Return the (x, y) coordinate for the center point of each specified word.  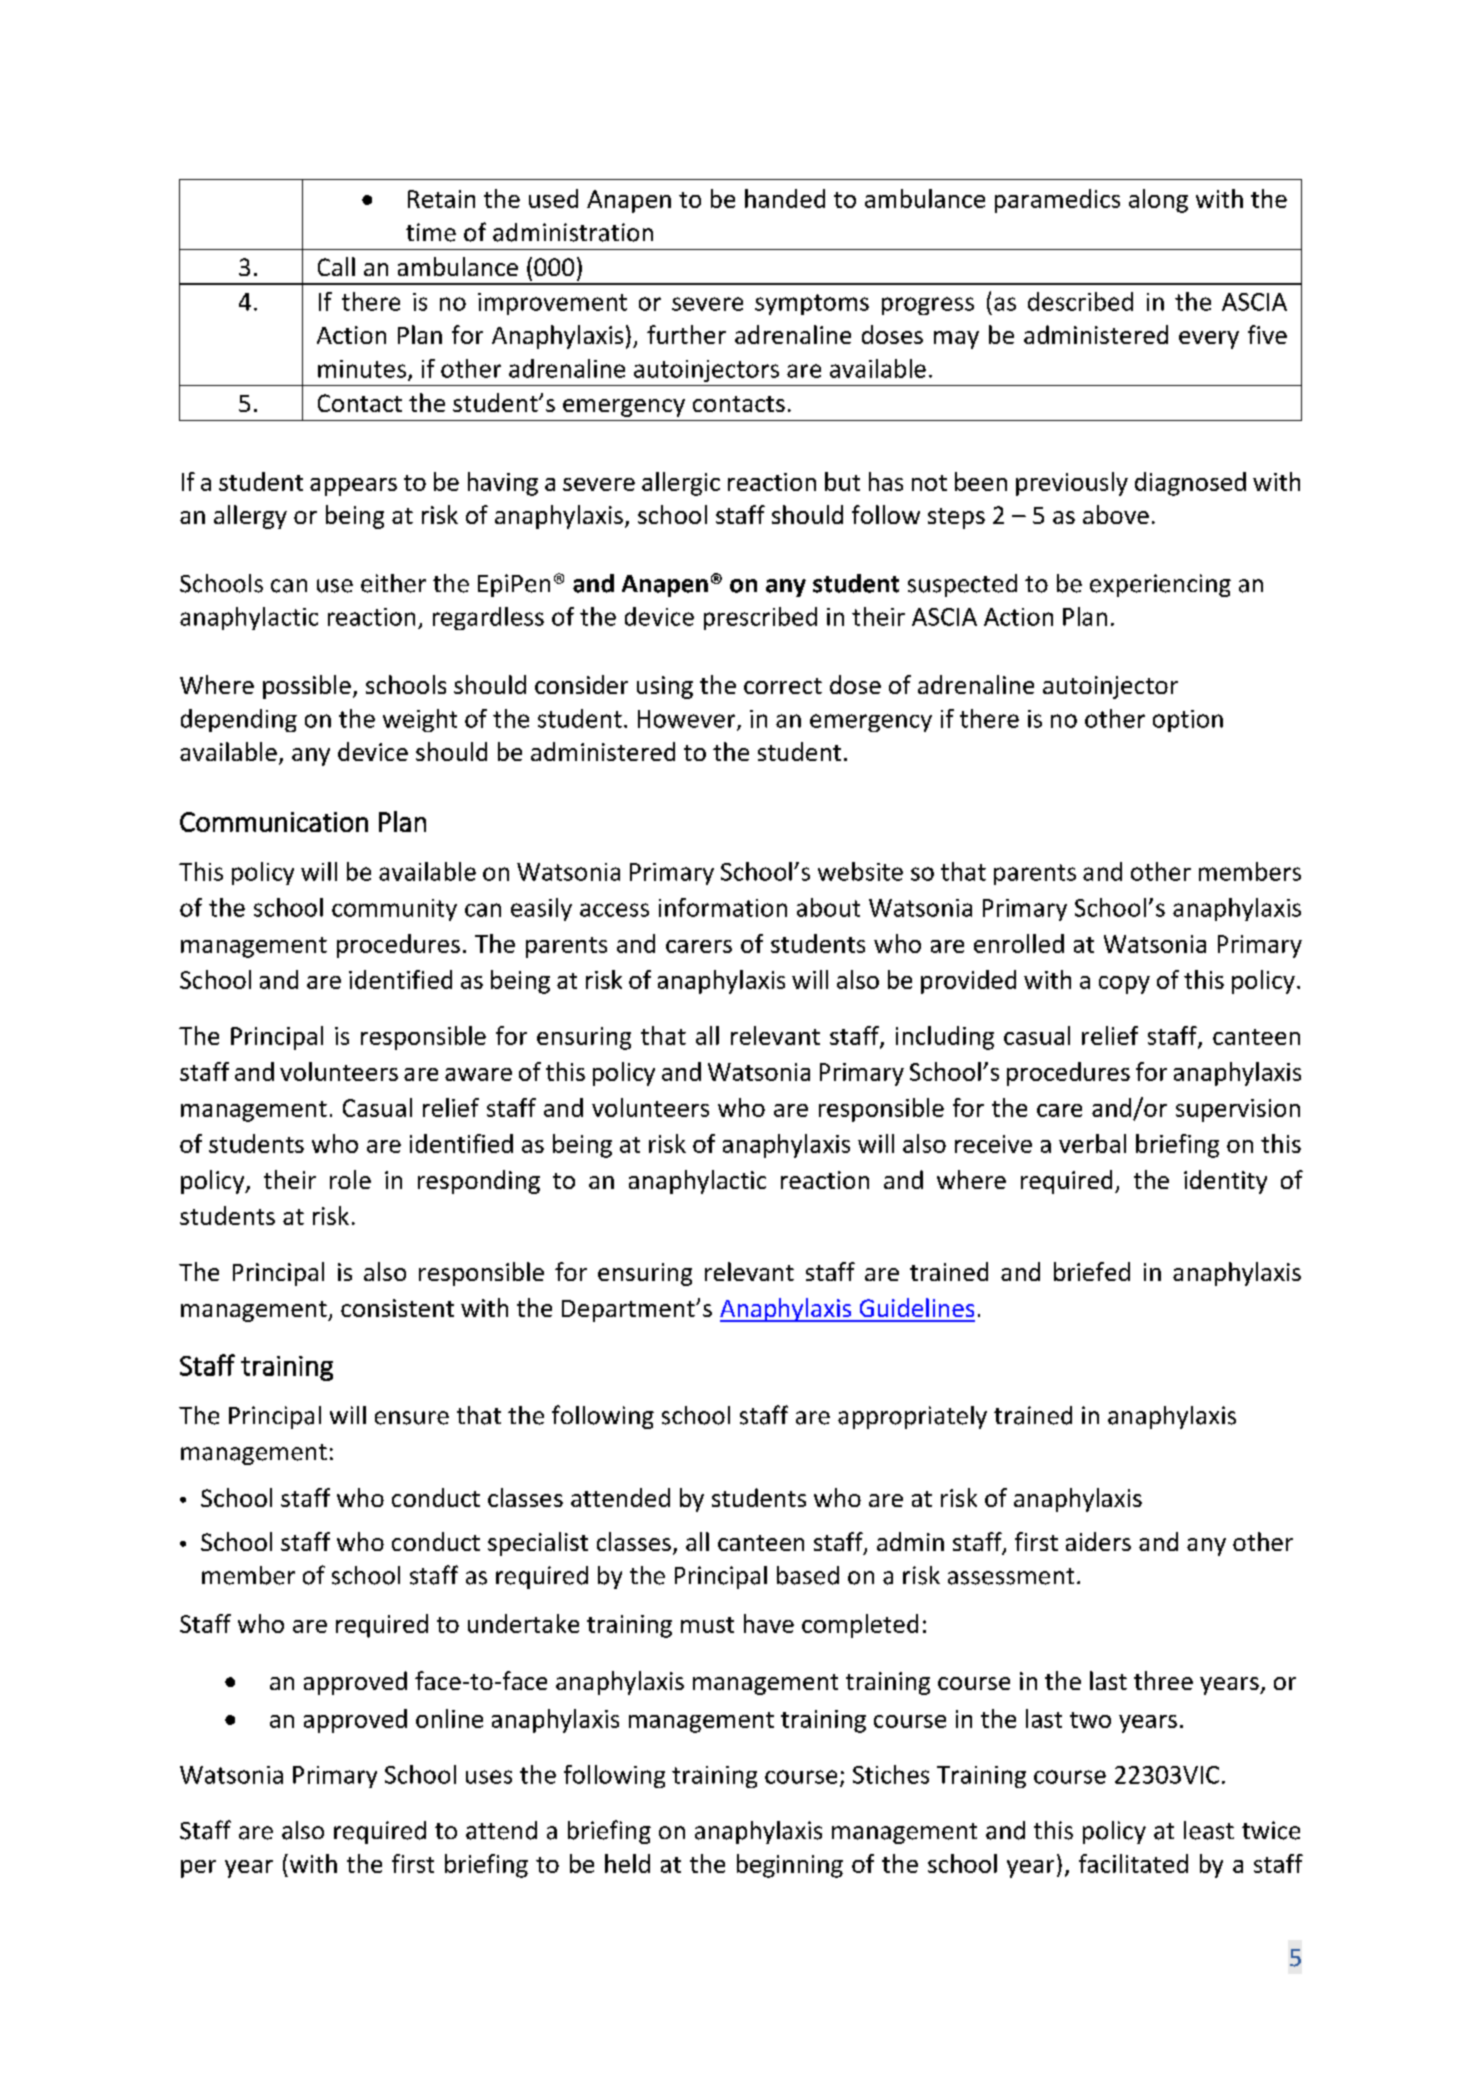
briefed (1092, 1271)
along (1158, 201)
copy (1124, 985)
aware (478, 1074)
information (723, 907)
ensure (412, 1418)
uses (489, 1777)
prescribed (760, 618)
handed (785, 198)
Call (336, 266)
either (393, 583)
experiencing (1160, 585)
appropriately (912, 1417)
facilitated (1133, 1863)
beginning (790, 1866)
